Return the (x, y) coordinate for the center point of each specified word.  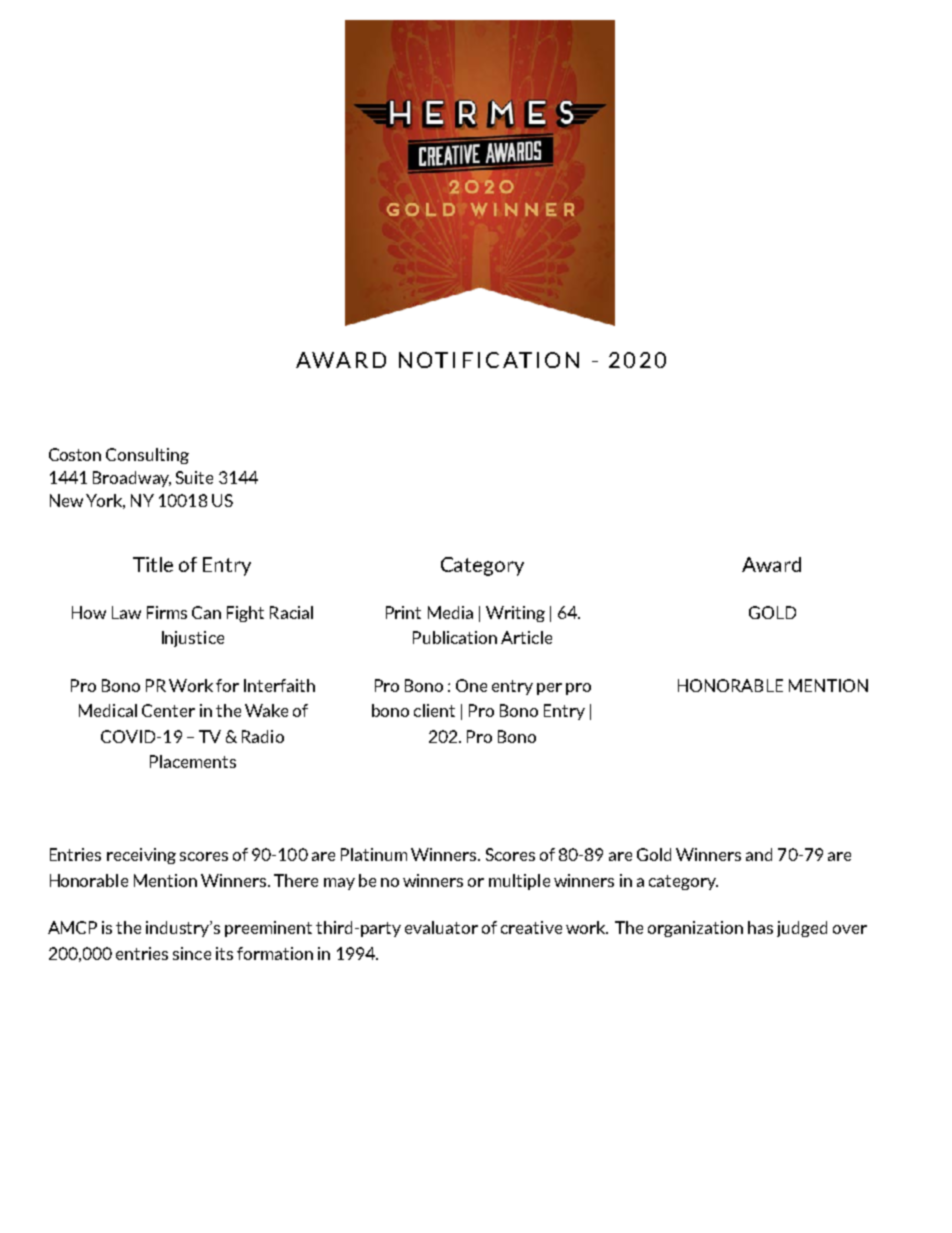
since (192, 953)
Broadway (132, 479)
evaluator (441, 927)
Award (771, 564)
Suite (194, 477)
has (760, 927)
